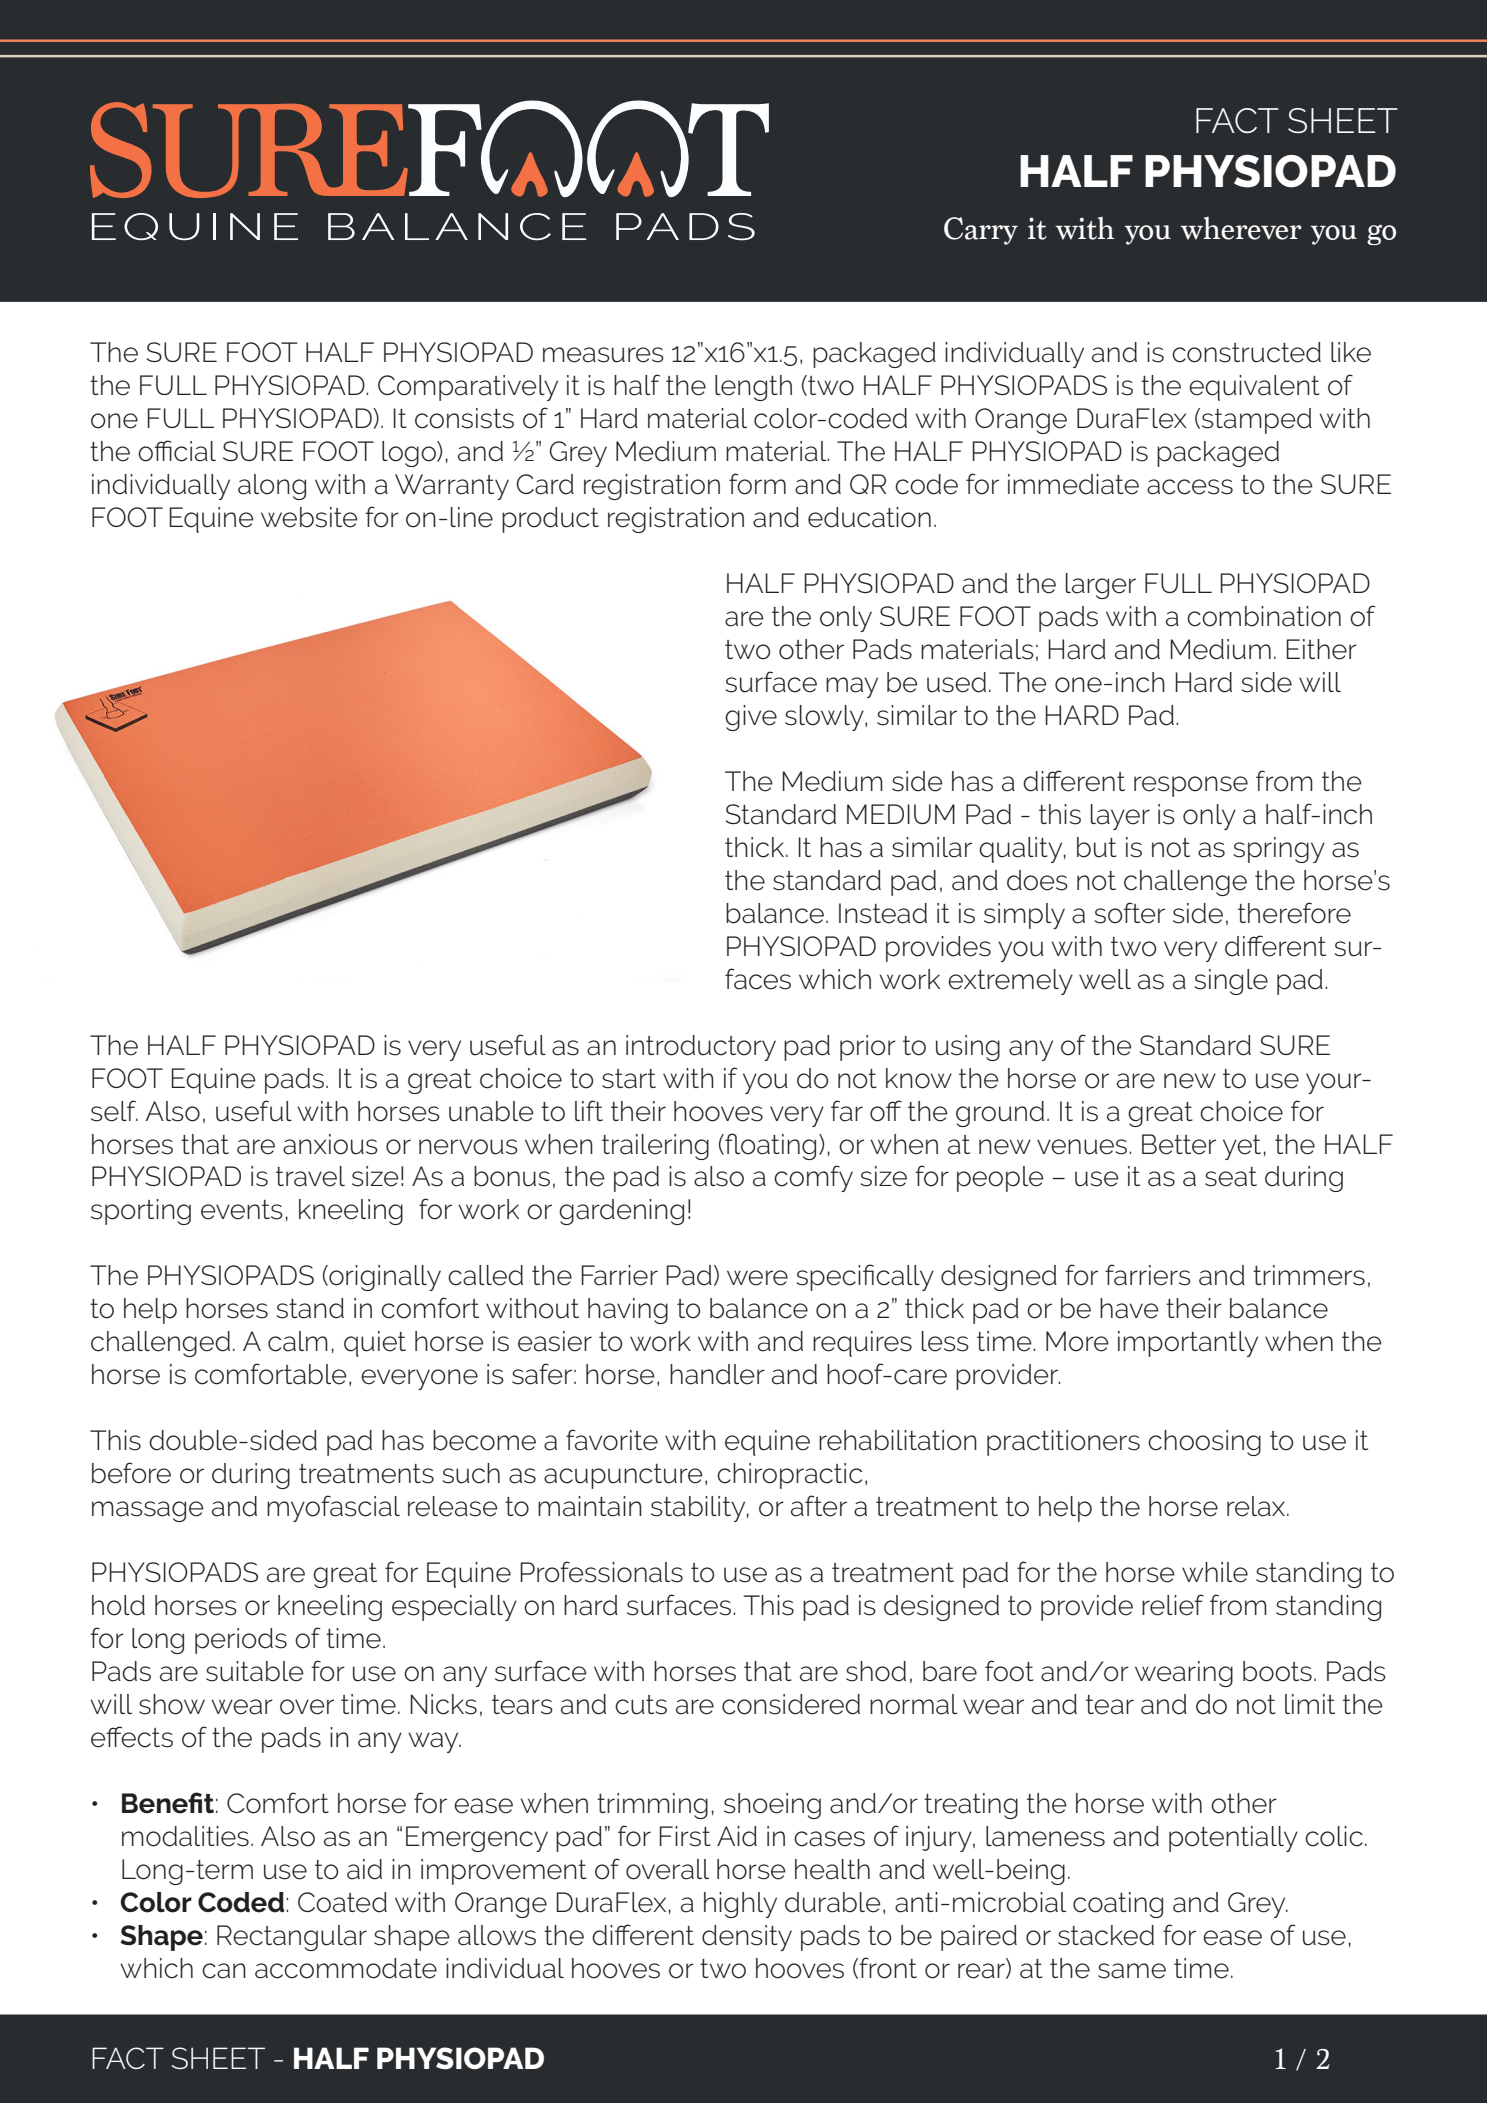 The height and width of the image is (2103, 1487). I want to click on floating, so click(769, 1146).
